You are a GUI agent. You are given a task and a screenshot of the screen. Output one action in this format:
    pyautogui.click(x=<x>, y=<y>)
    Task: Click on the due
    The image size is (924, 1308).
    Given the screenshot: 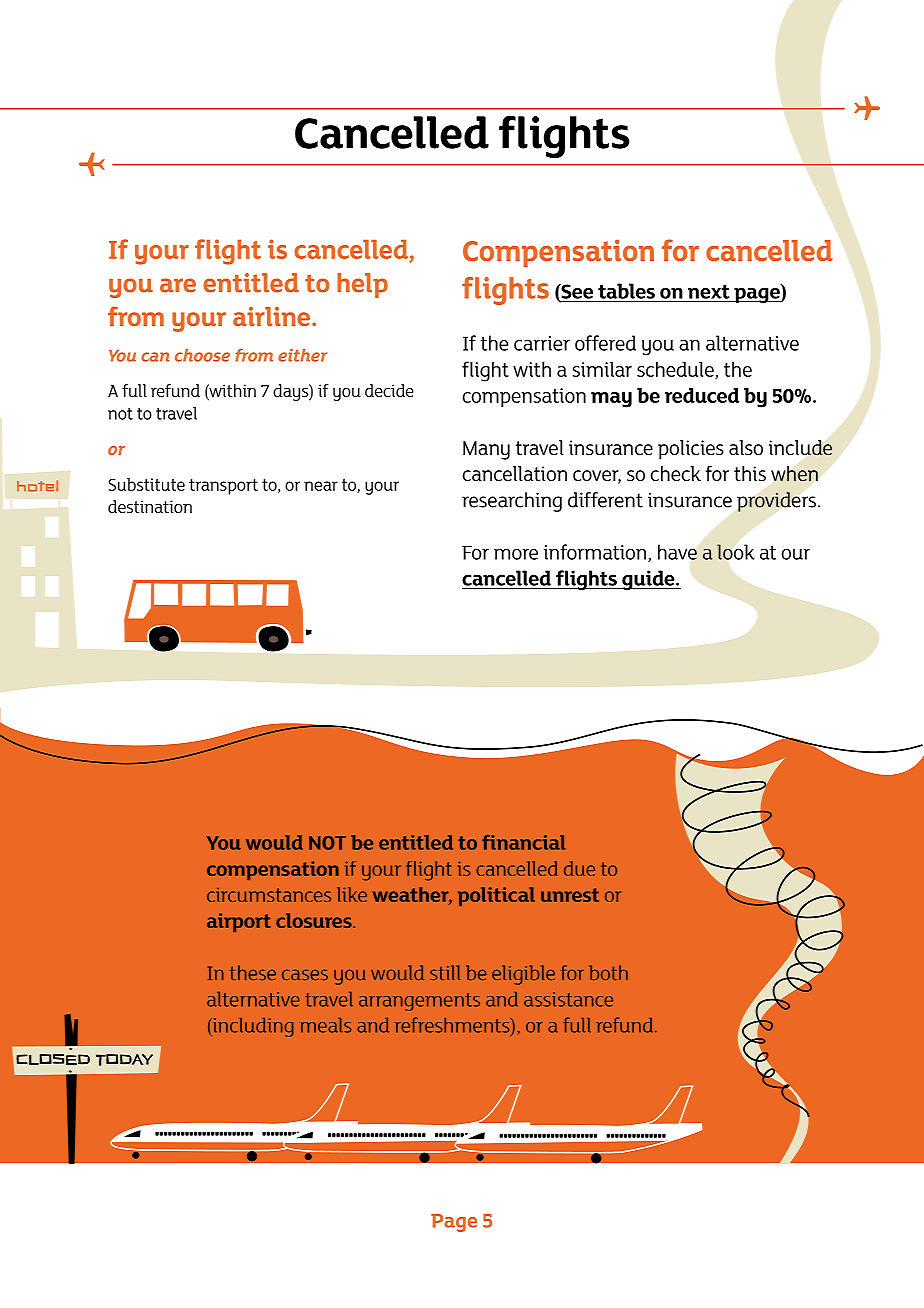 What is the action you would take?
    pyautogui.click(x=579, y=868)
